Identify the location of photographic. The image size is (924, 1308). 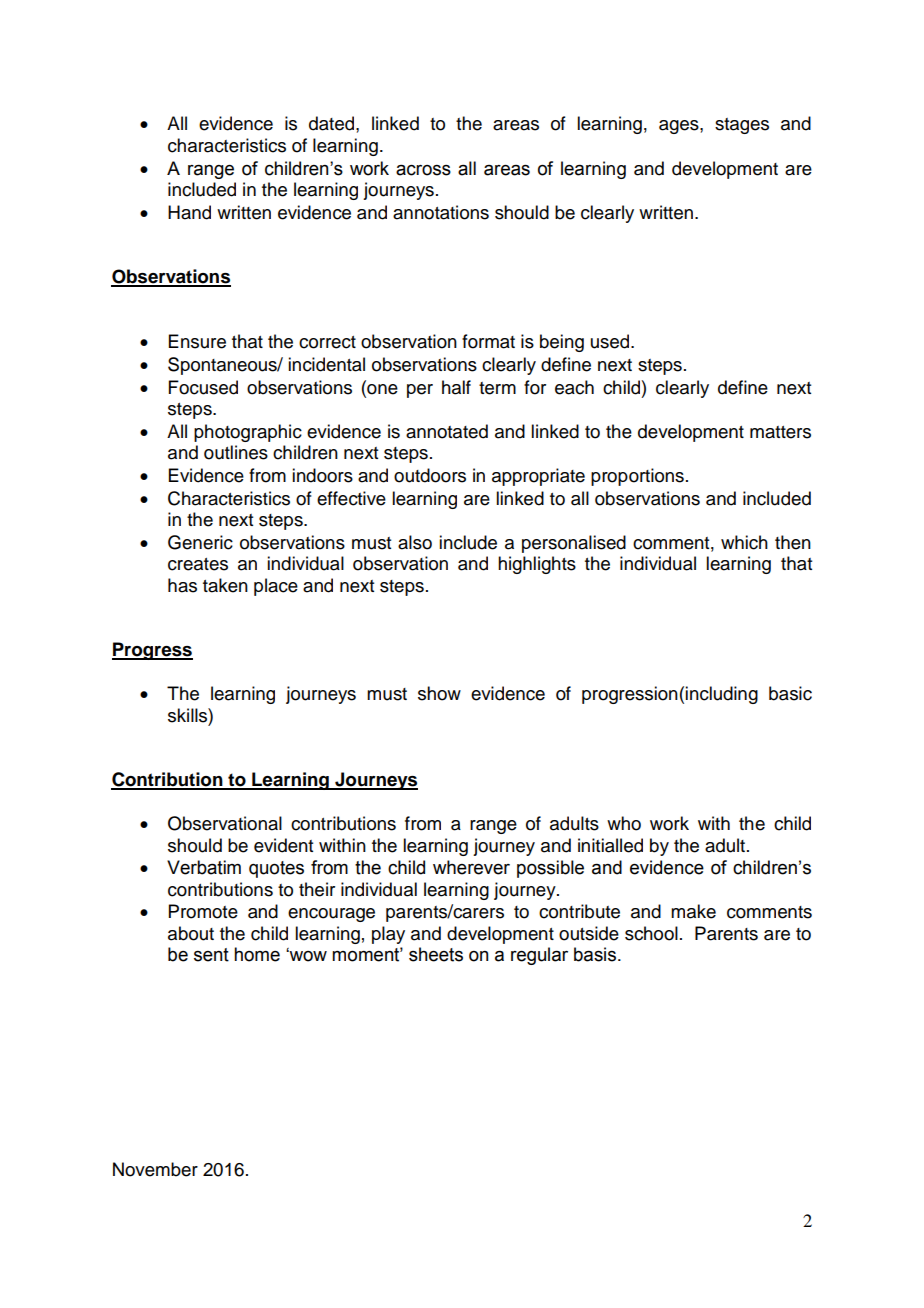
(248, 433).
